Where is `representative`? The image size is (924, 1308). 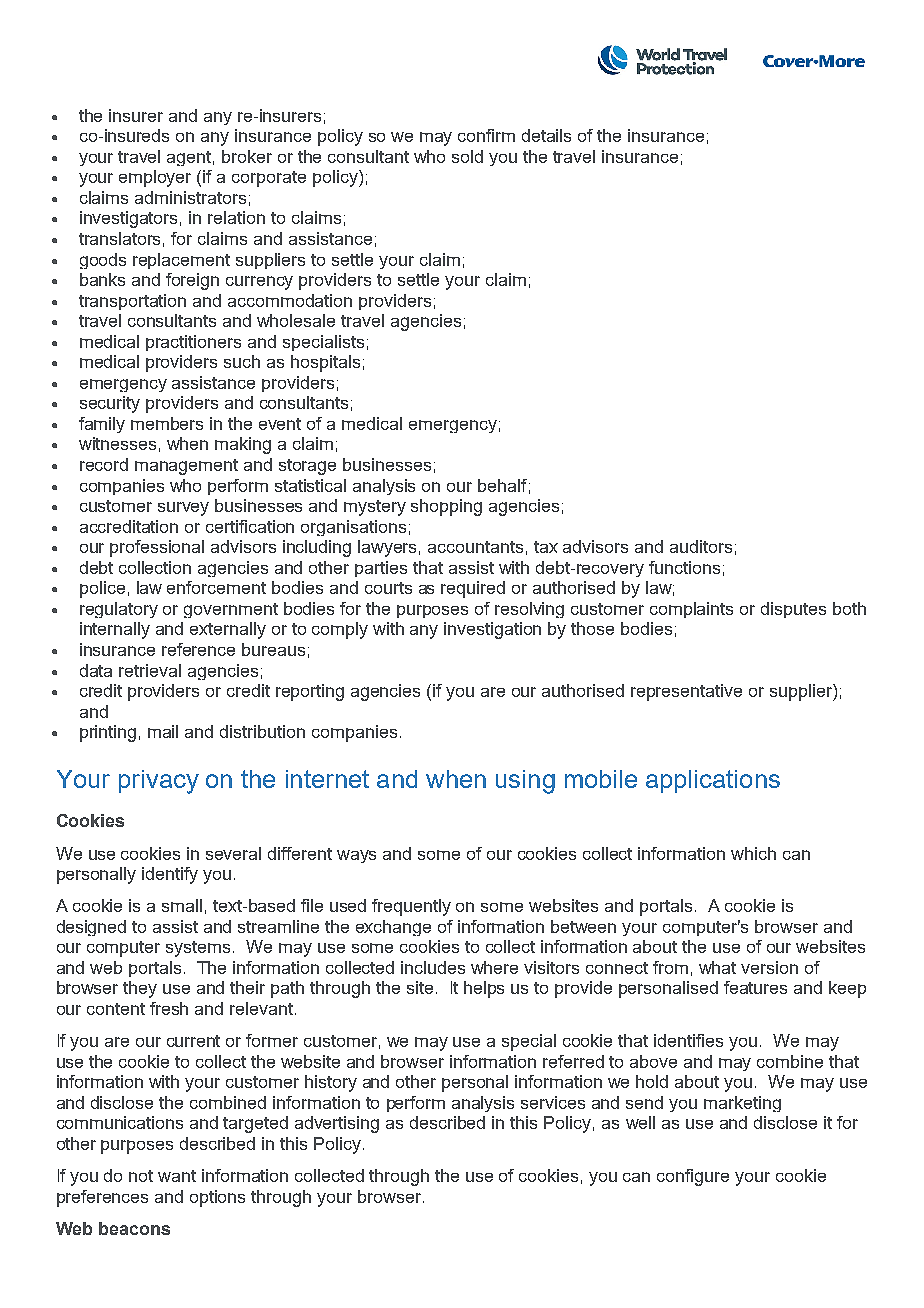 representative is located at coordinates (686, 692).
